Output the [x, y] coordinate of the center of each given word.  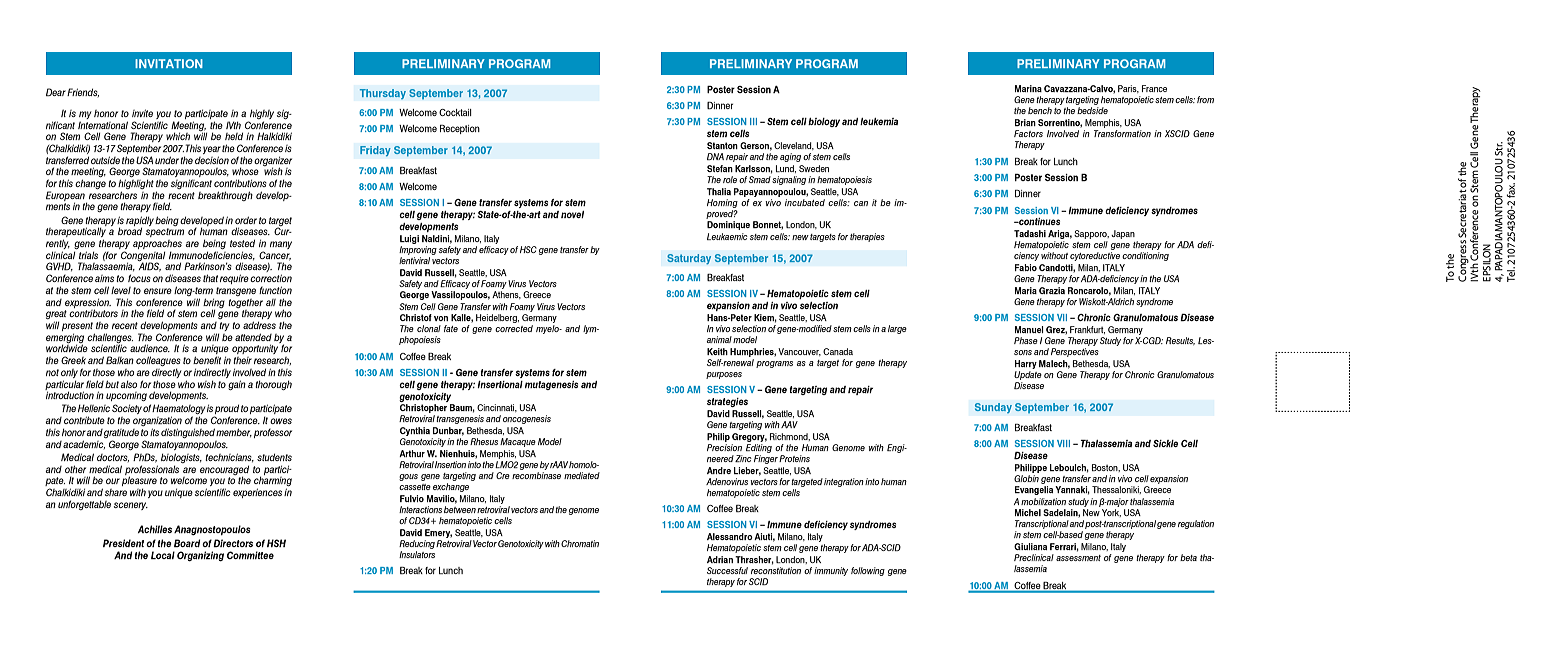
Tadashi [1030, 233]
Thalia [719, 191]
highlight [136, 185]
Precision [724, 447]
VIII [1063, 443]
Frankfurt [1087, 330]
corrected [514, 328]
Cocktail [455, 112]
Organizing [200, 556]
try [223, 328]
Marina [1028, 88]
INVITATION [169, 63]
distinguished [188, 433]
